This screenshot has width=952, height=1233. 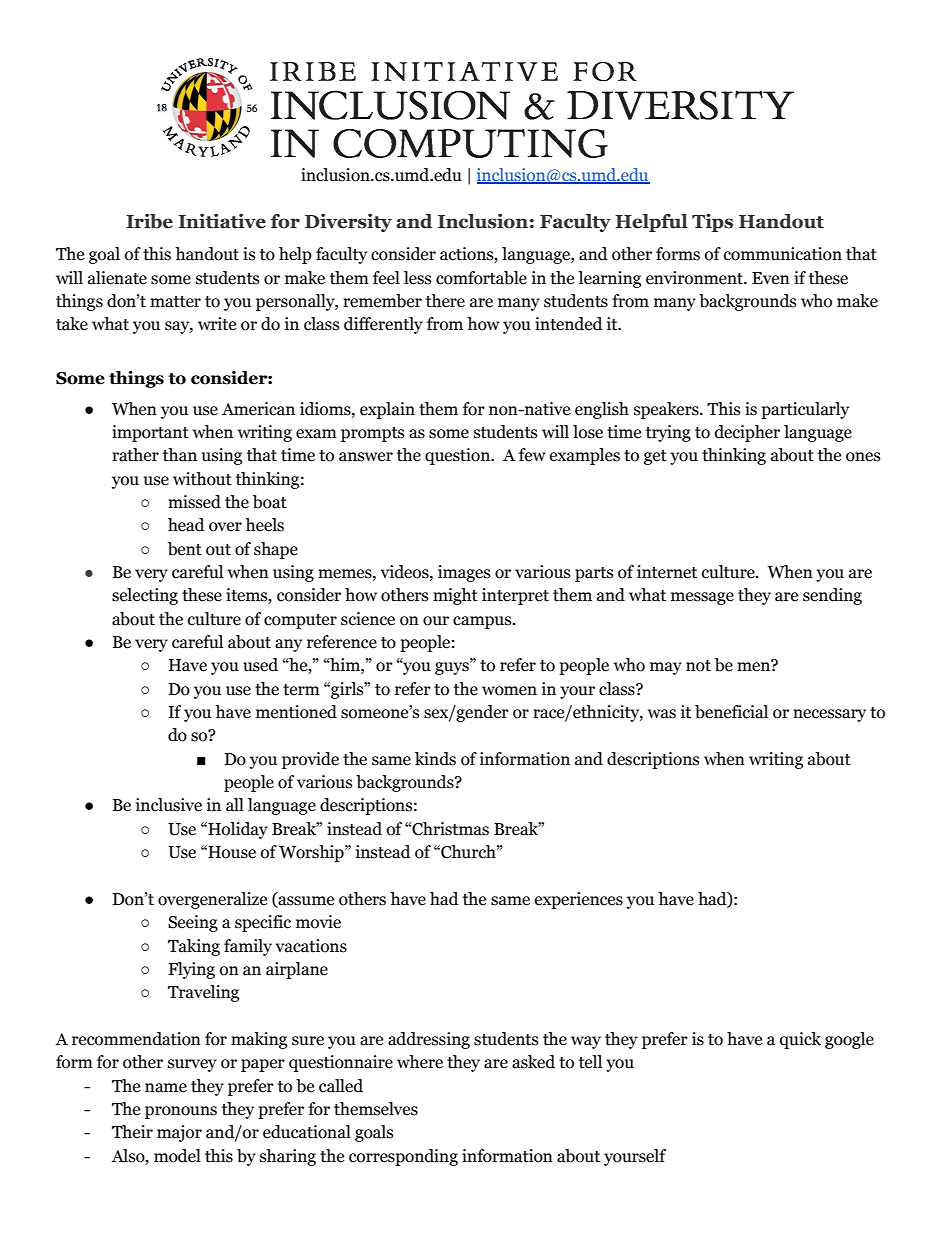 I want to click on major, so click(x=179, y=1133).
